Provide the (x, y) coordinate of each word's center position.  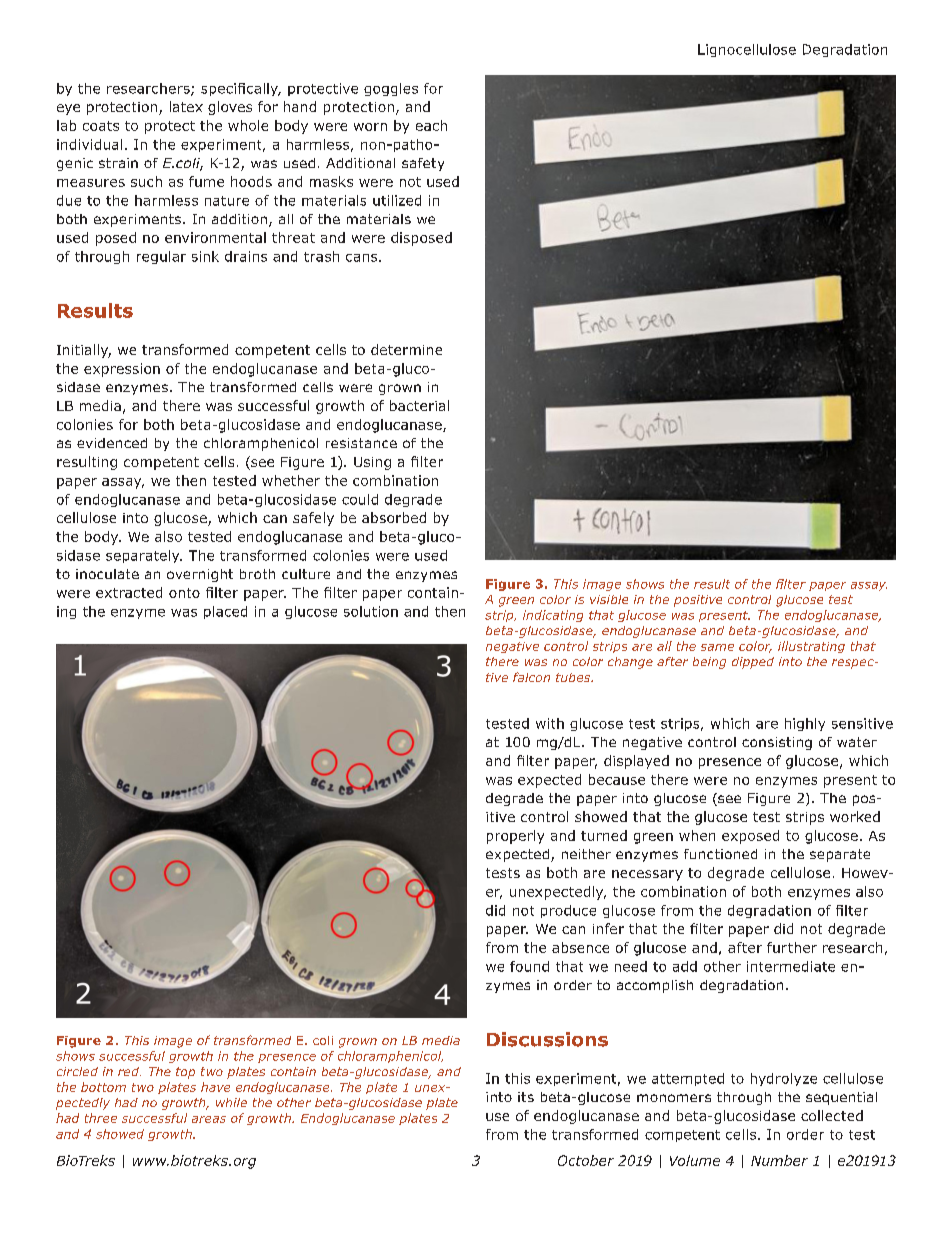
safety (423, 164)
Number (779, 1160)
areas (209, 1119)
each (431, 125)
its (526, 1097)
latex (186, 106)
